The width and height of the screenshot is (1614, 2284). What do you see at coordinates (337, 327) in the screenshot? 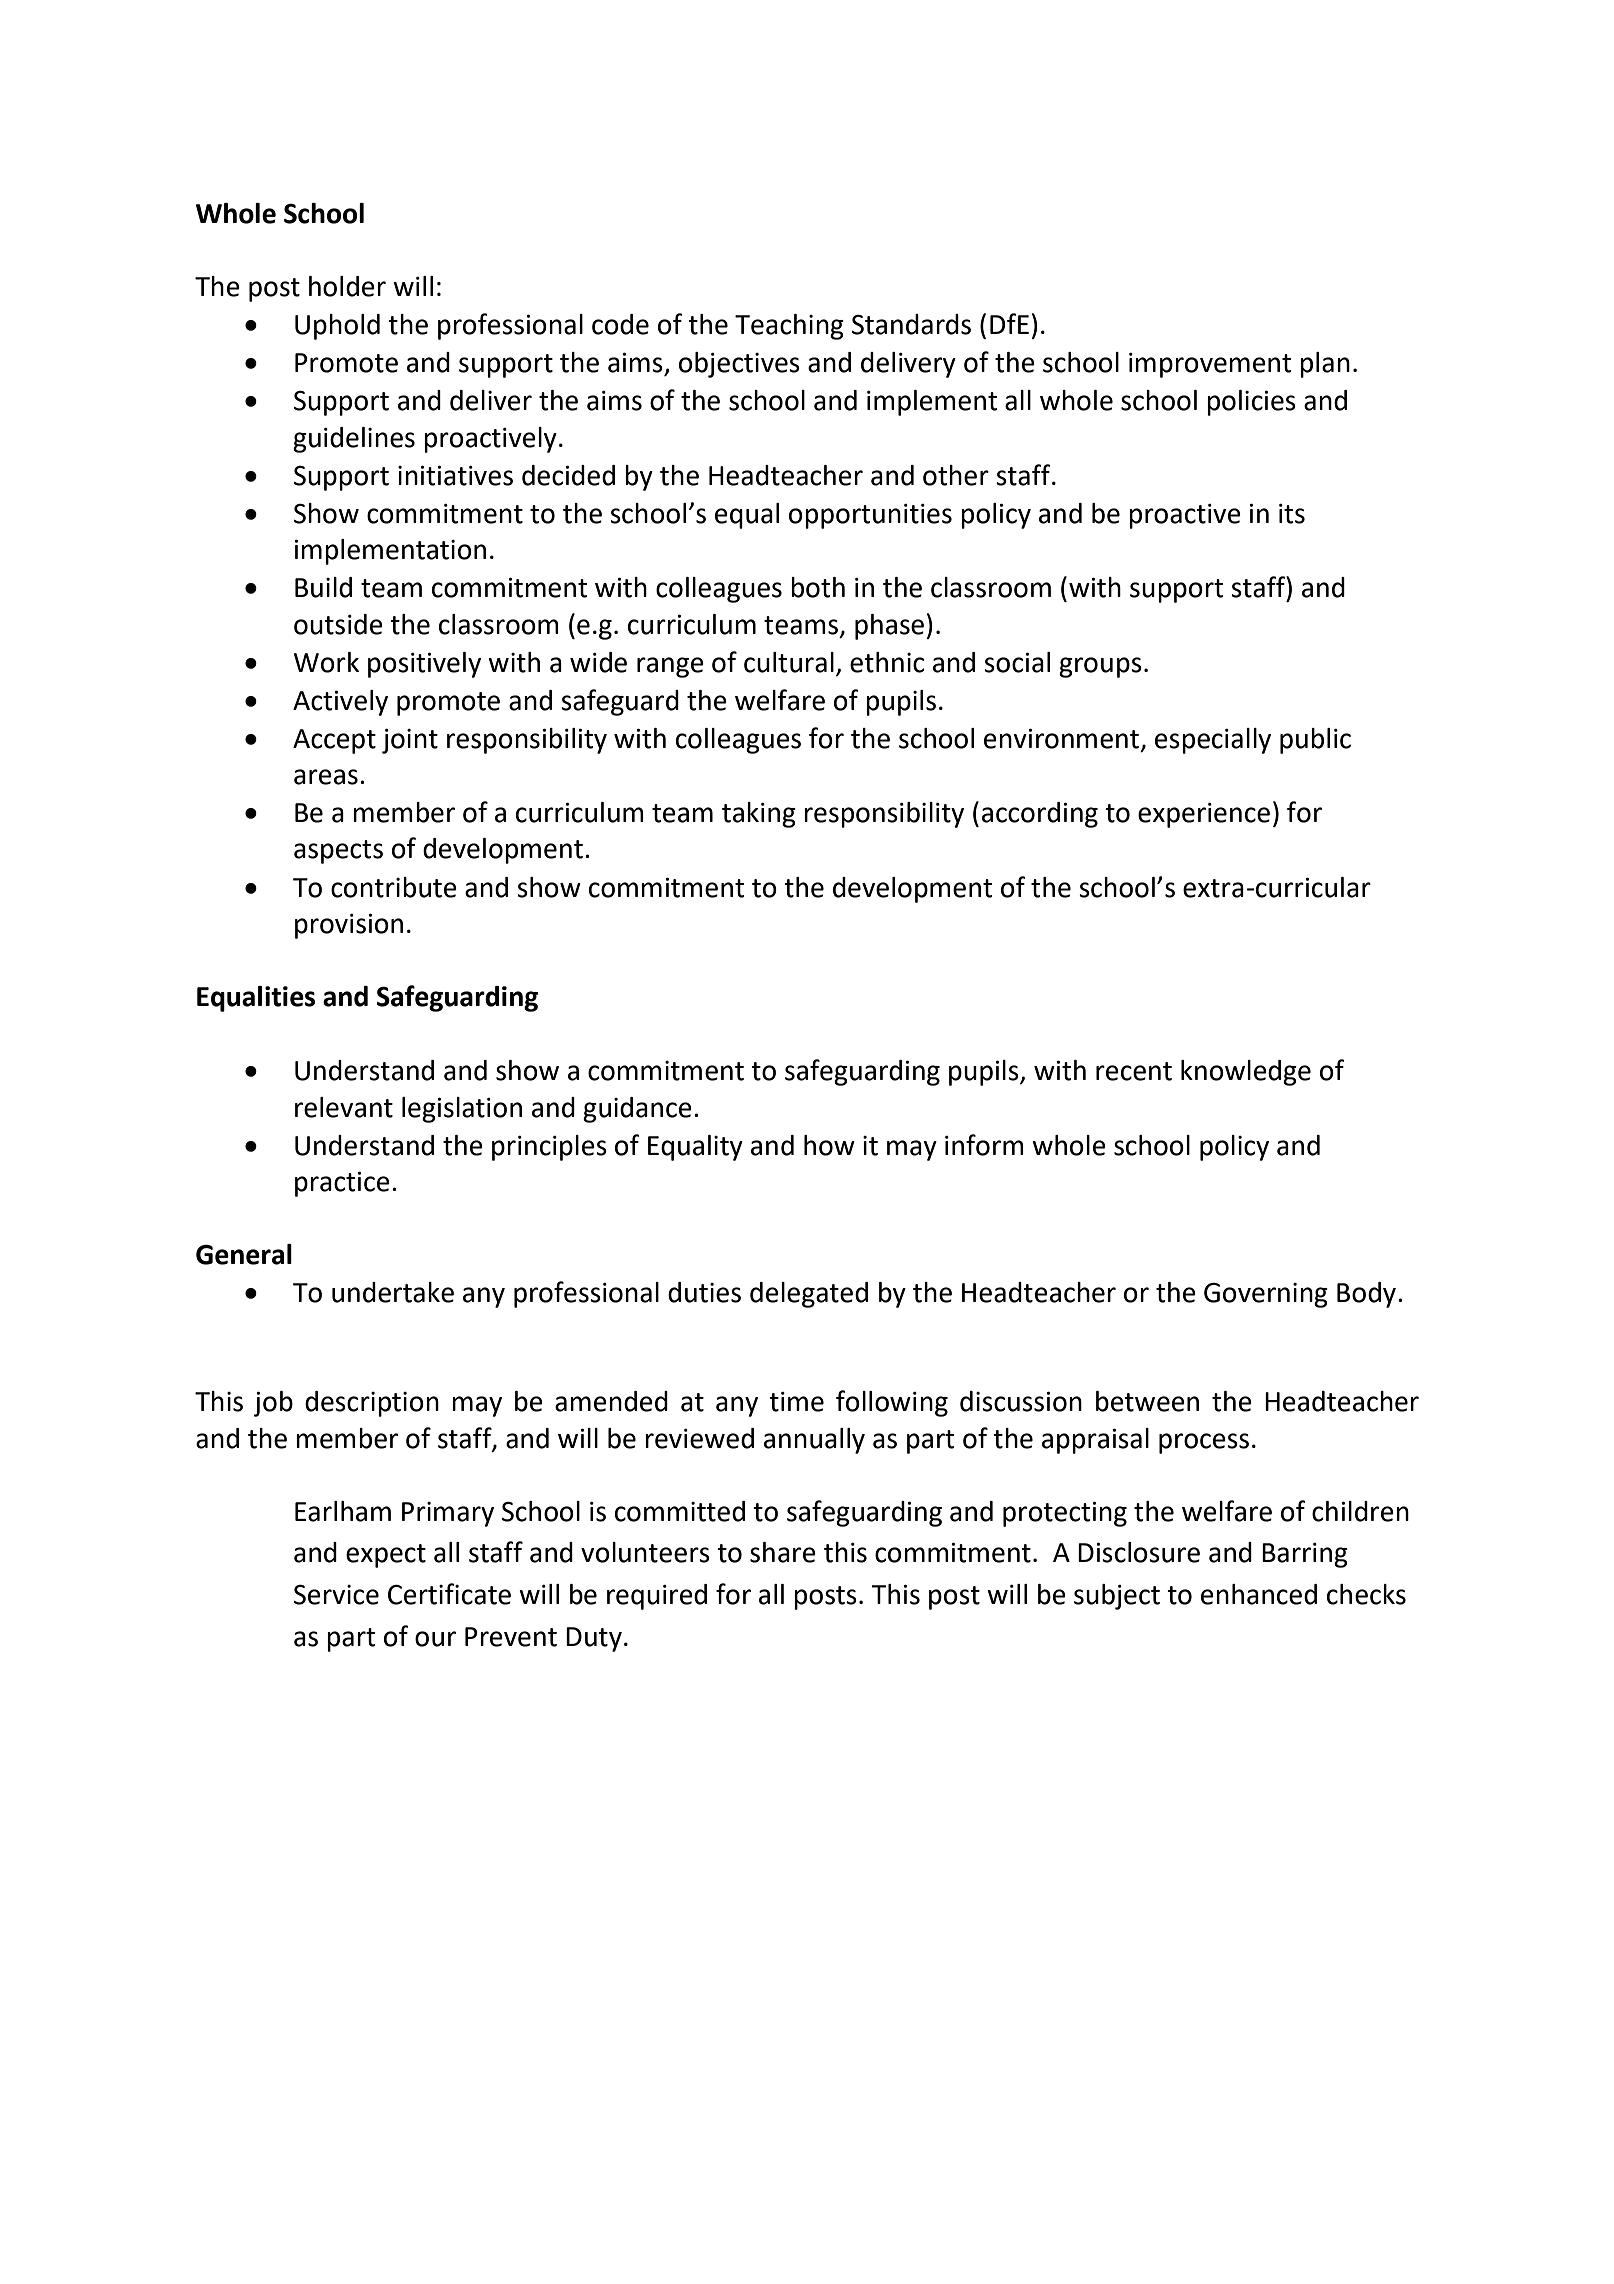
I see `Uphold` at bounding box center [337, 327].
